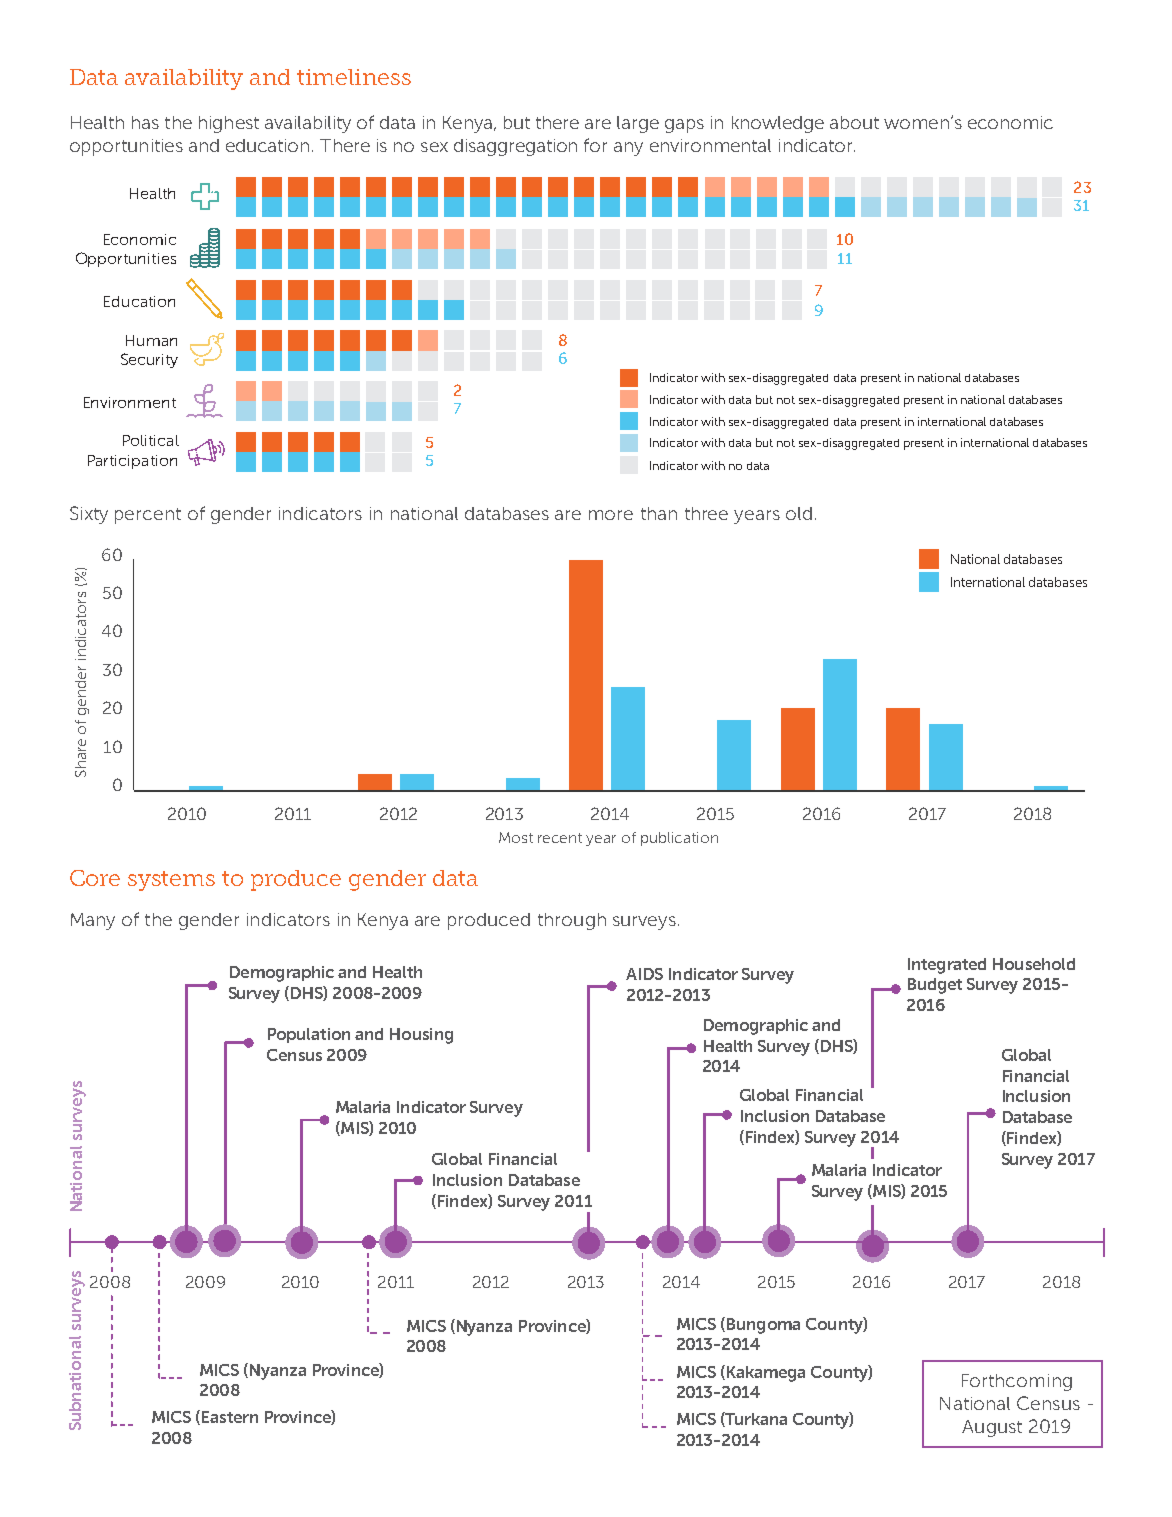  I want to click on highest, so click(229, 124).
